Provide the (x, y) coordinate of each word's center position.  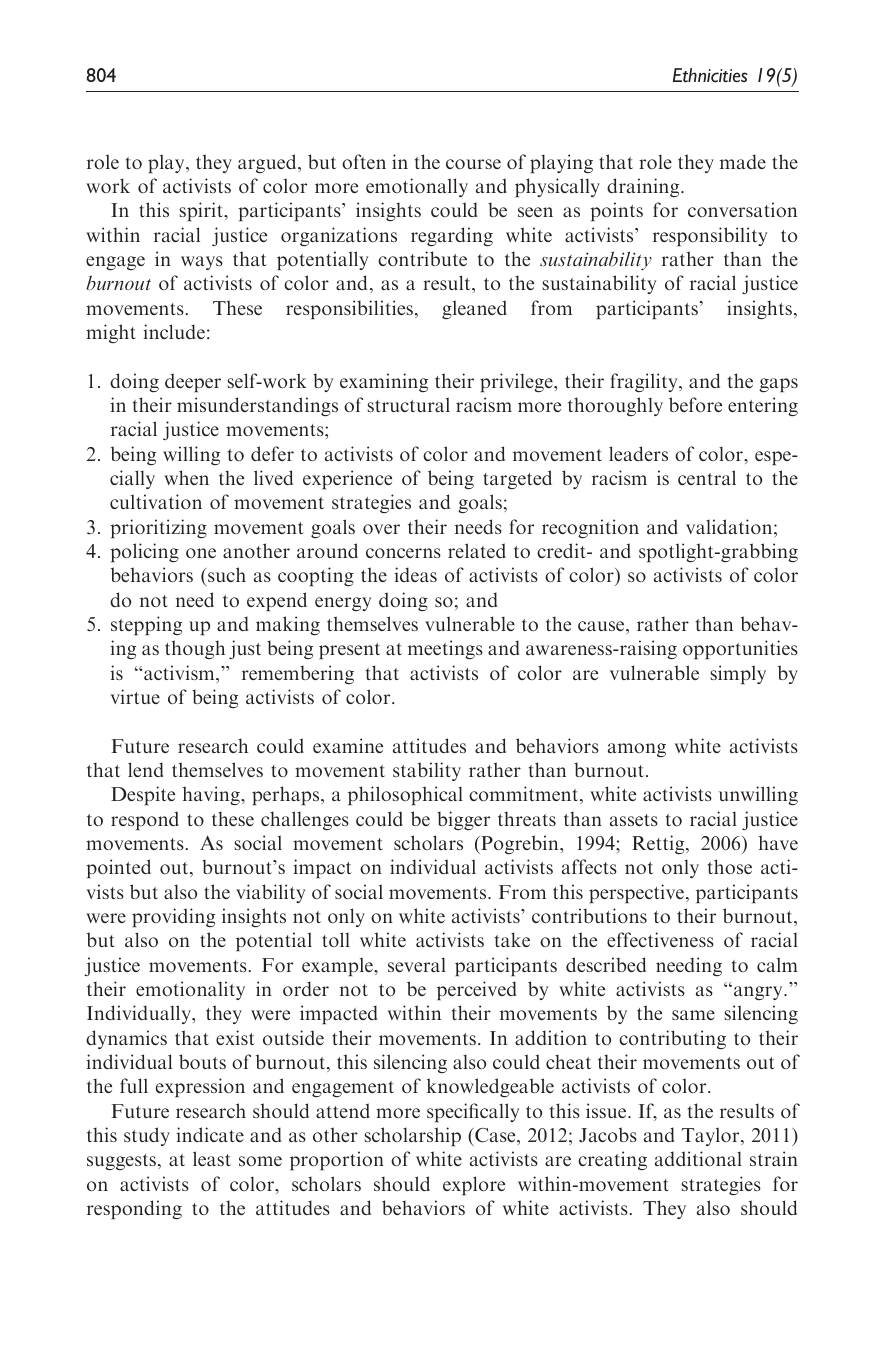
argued (268, 163)
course (473, 164)
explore (474, 1185)
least (212, 1158)
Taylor (712, 1136)
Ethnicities (710, 75)
